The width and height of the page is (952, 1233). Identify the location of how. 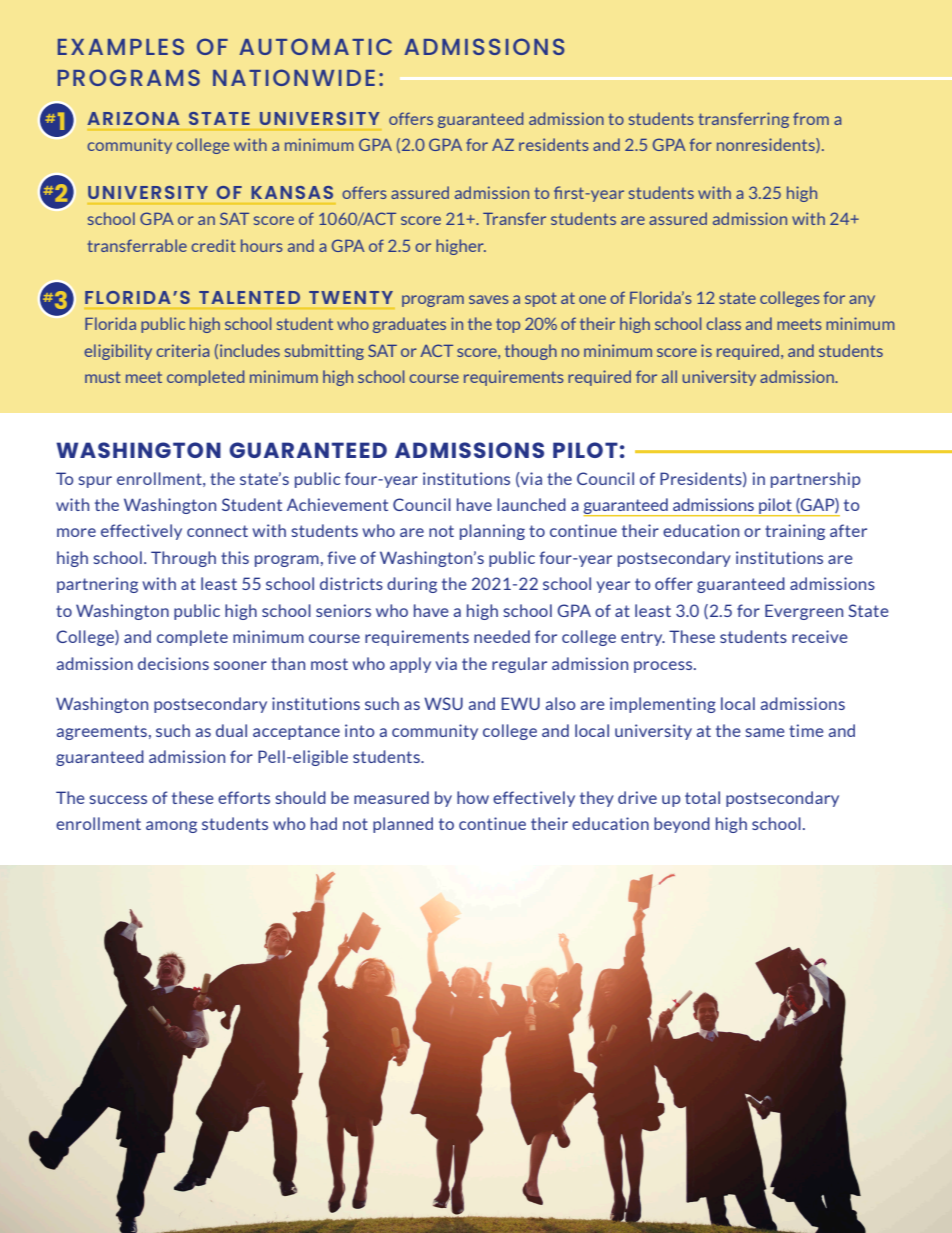
(473, 797).
